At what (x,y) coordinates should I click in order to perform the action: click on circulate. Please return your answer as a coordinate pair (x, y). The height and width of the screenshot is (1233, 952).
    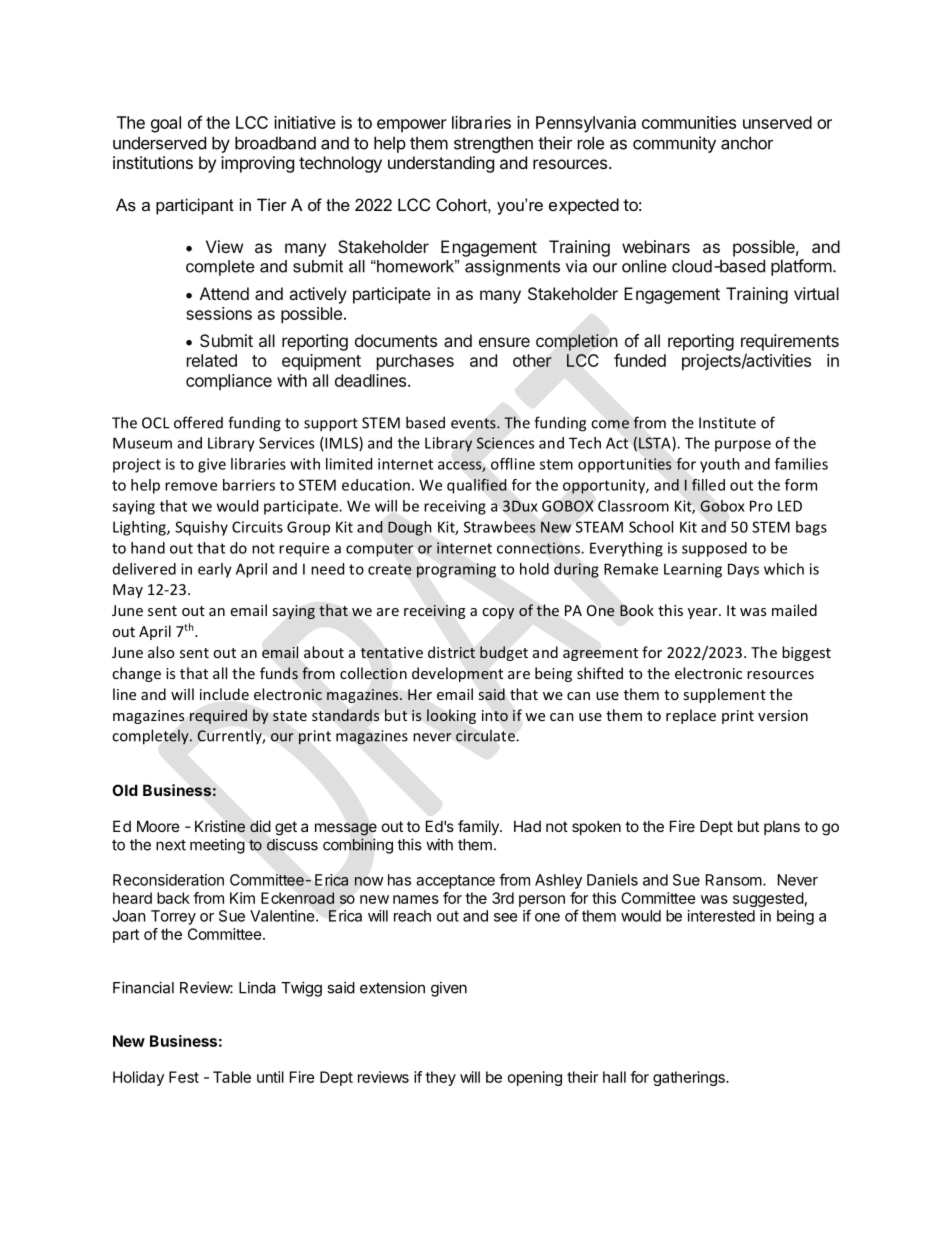
    Looking at the image, I should click on (485, 736).
